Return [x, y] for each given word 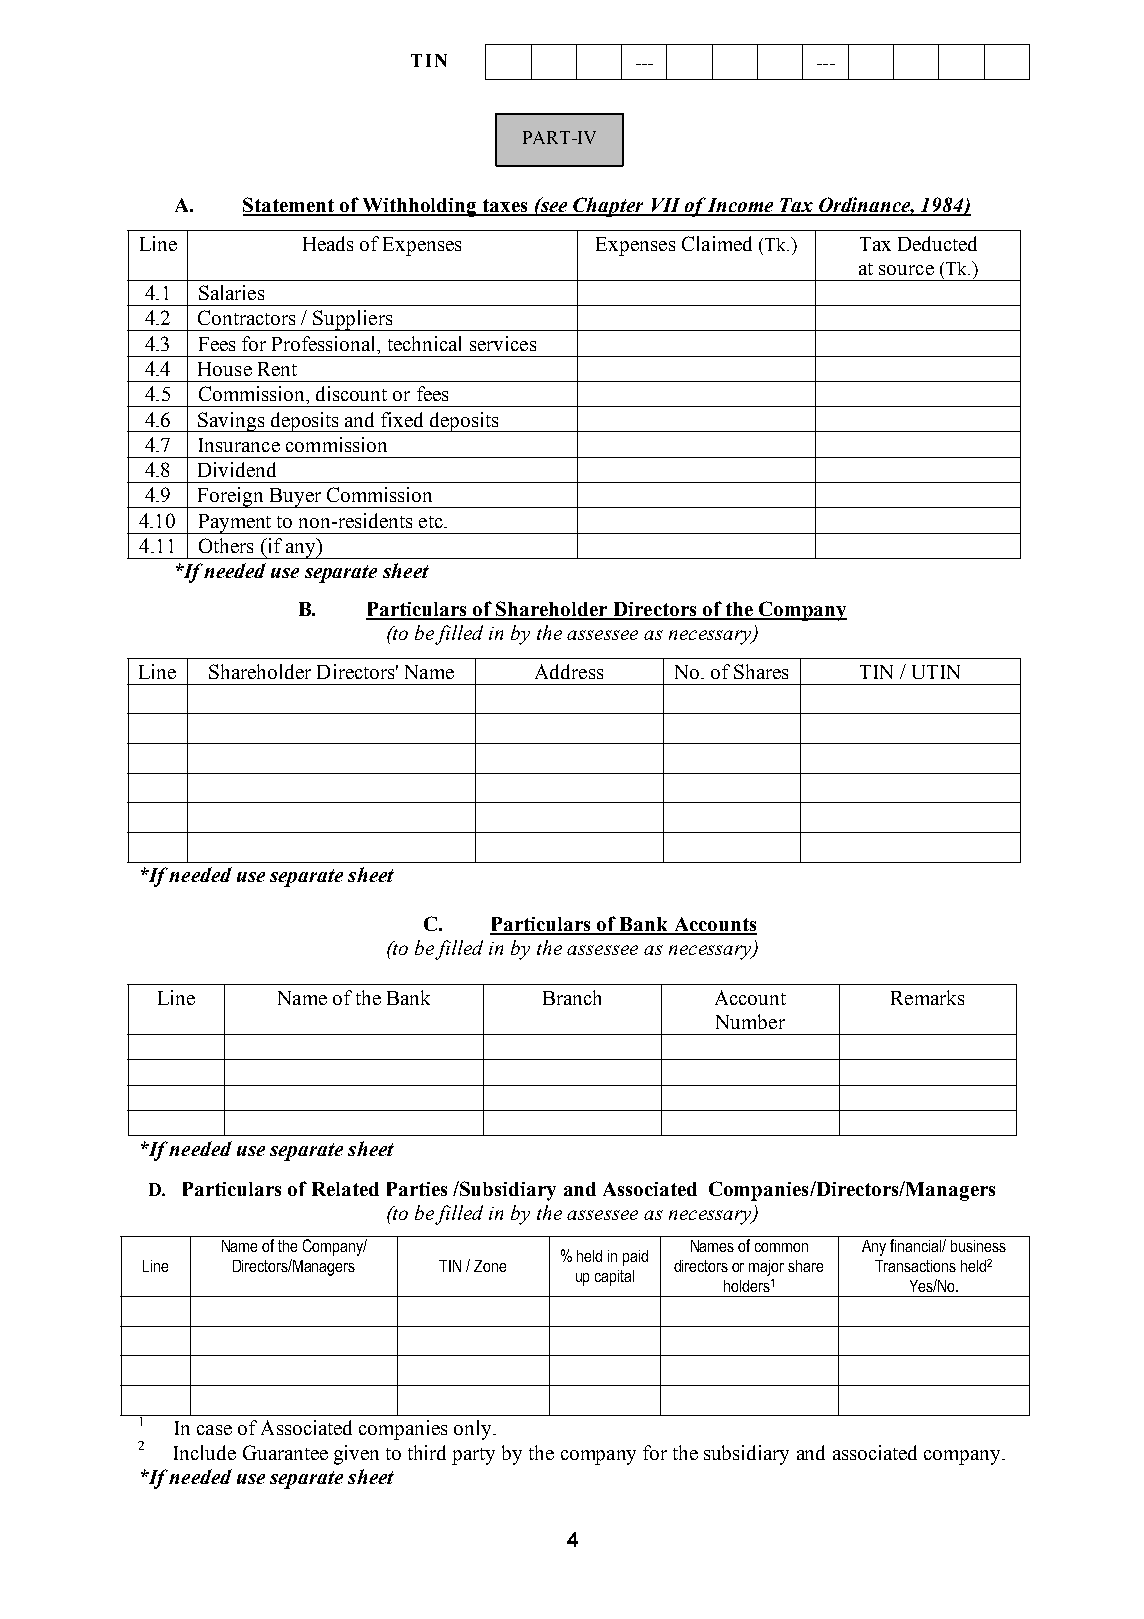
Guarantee [285, 1452]
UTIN [936, 672]
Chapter [609, 207]
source [906, 270]
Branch [572, 997]
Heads [328, 243]
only [474, 1430]
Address [569, 671]
